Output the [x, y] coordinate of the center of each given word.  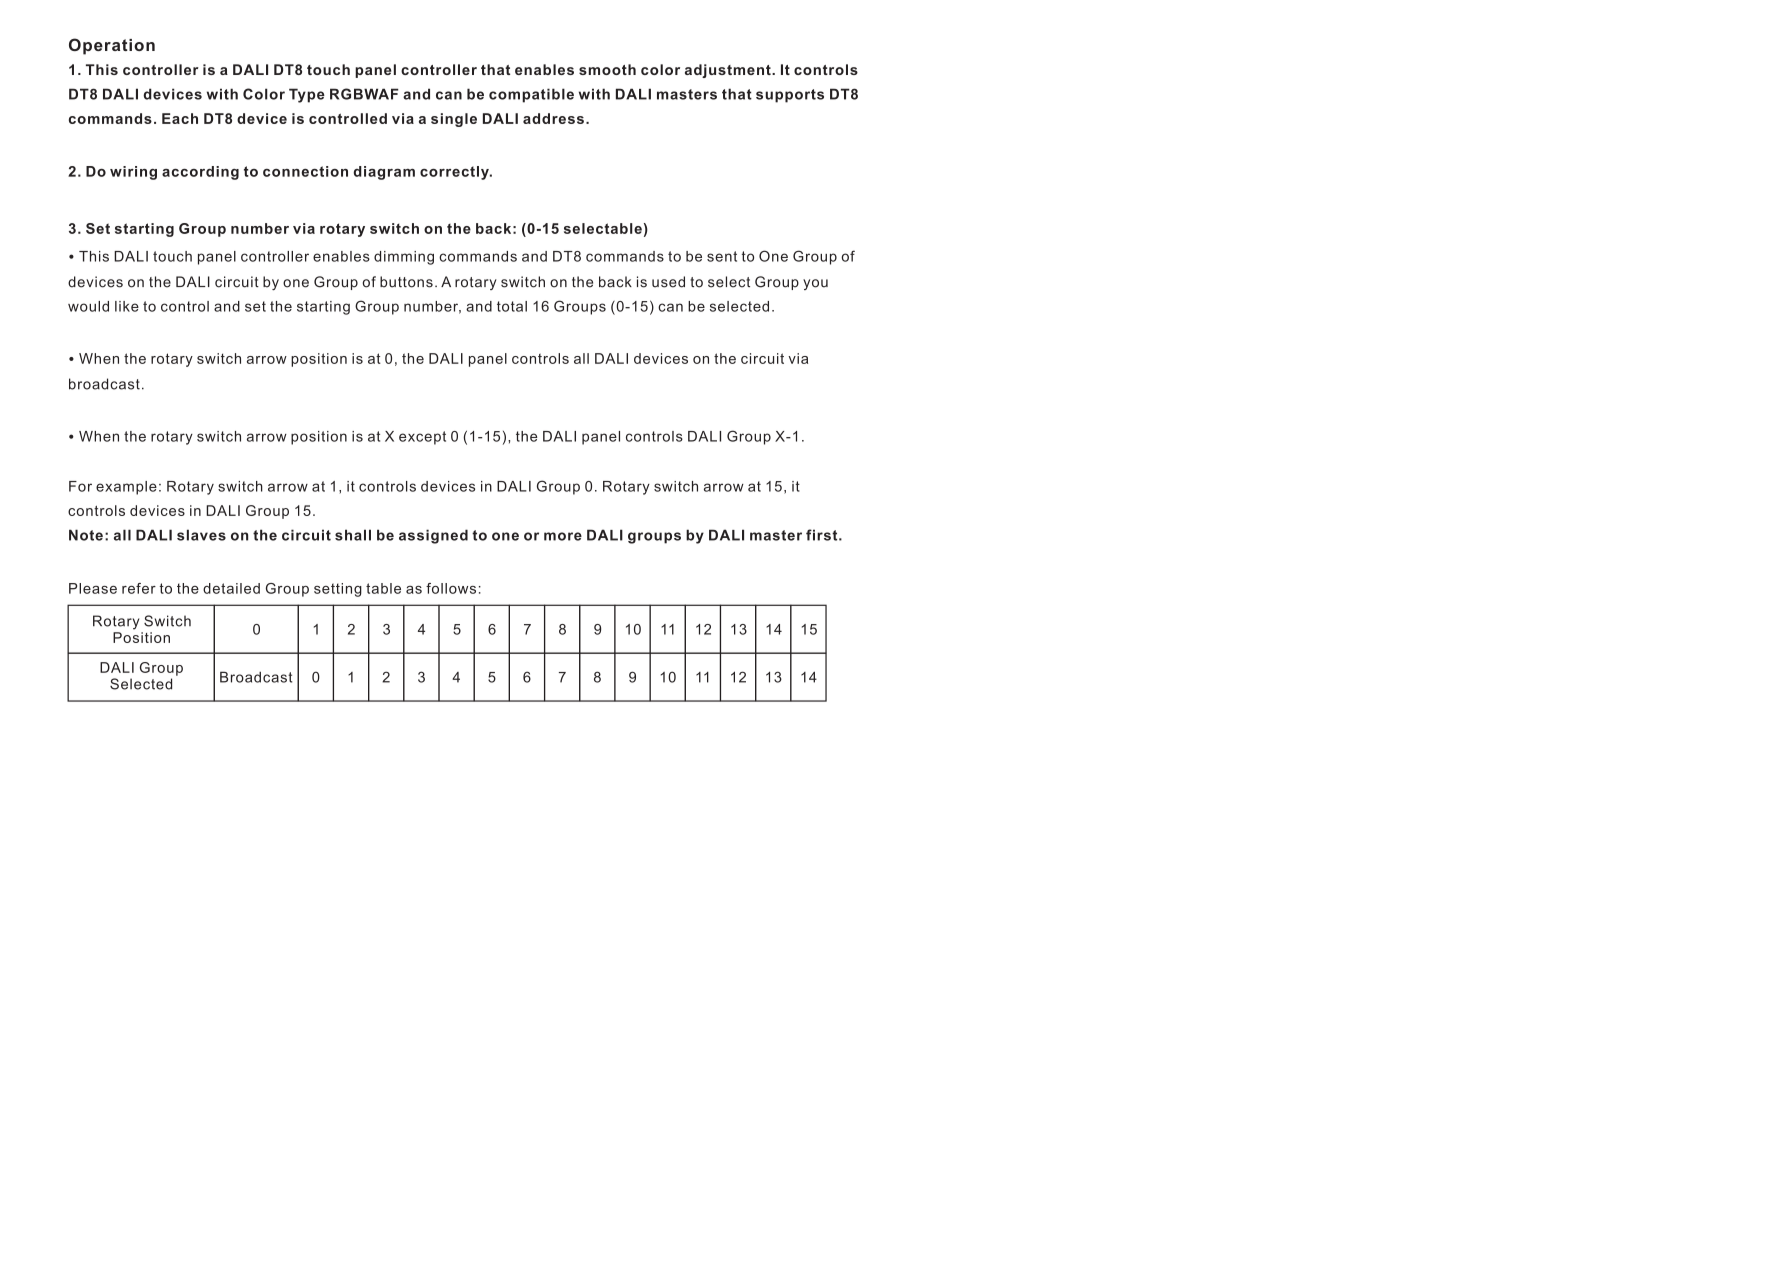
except [422, 438]
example [126, 488]
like [127, 306]
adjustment [729, 71]
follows [451, 588]
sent [722, 256]
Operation [112, 46]
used [668, 282]
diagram [384, 173]
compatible [531, 95]
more [563, 536]
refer [139, 588]
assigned [433, 536]
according [200, 173]
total [512, 306]
